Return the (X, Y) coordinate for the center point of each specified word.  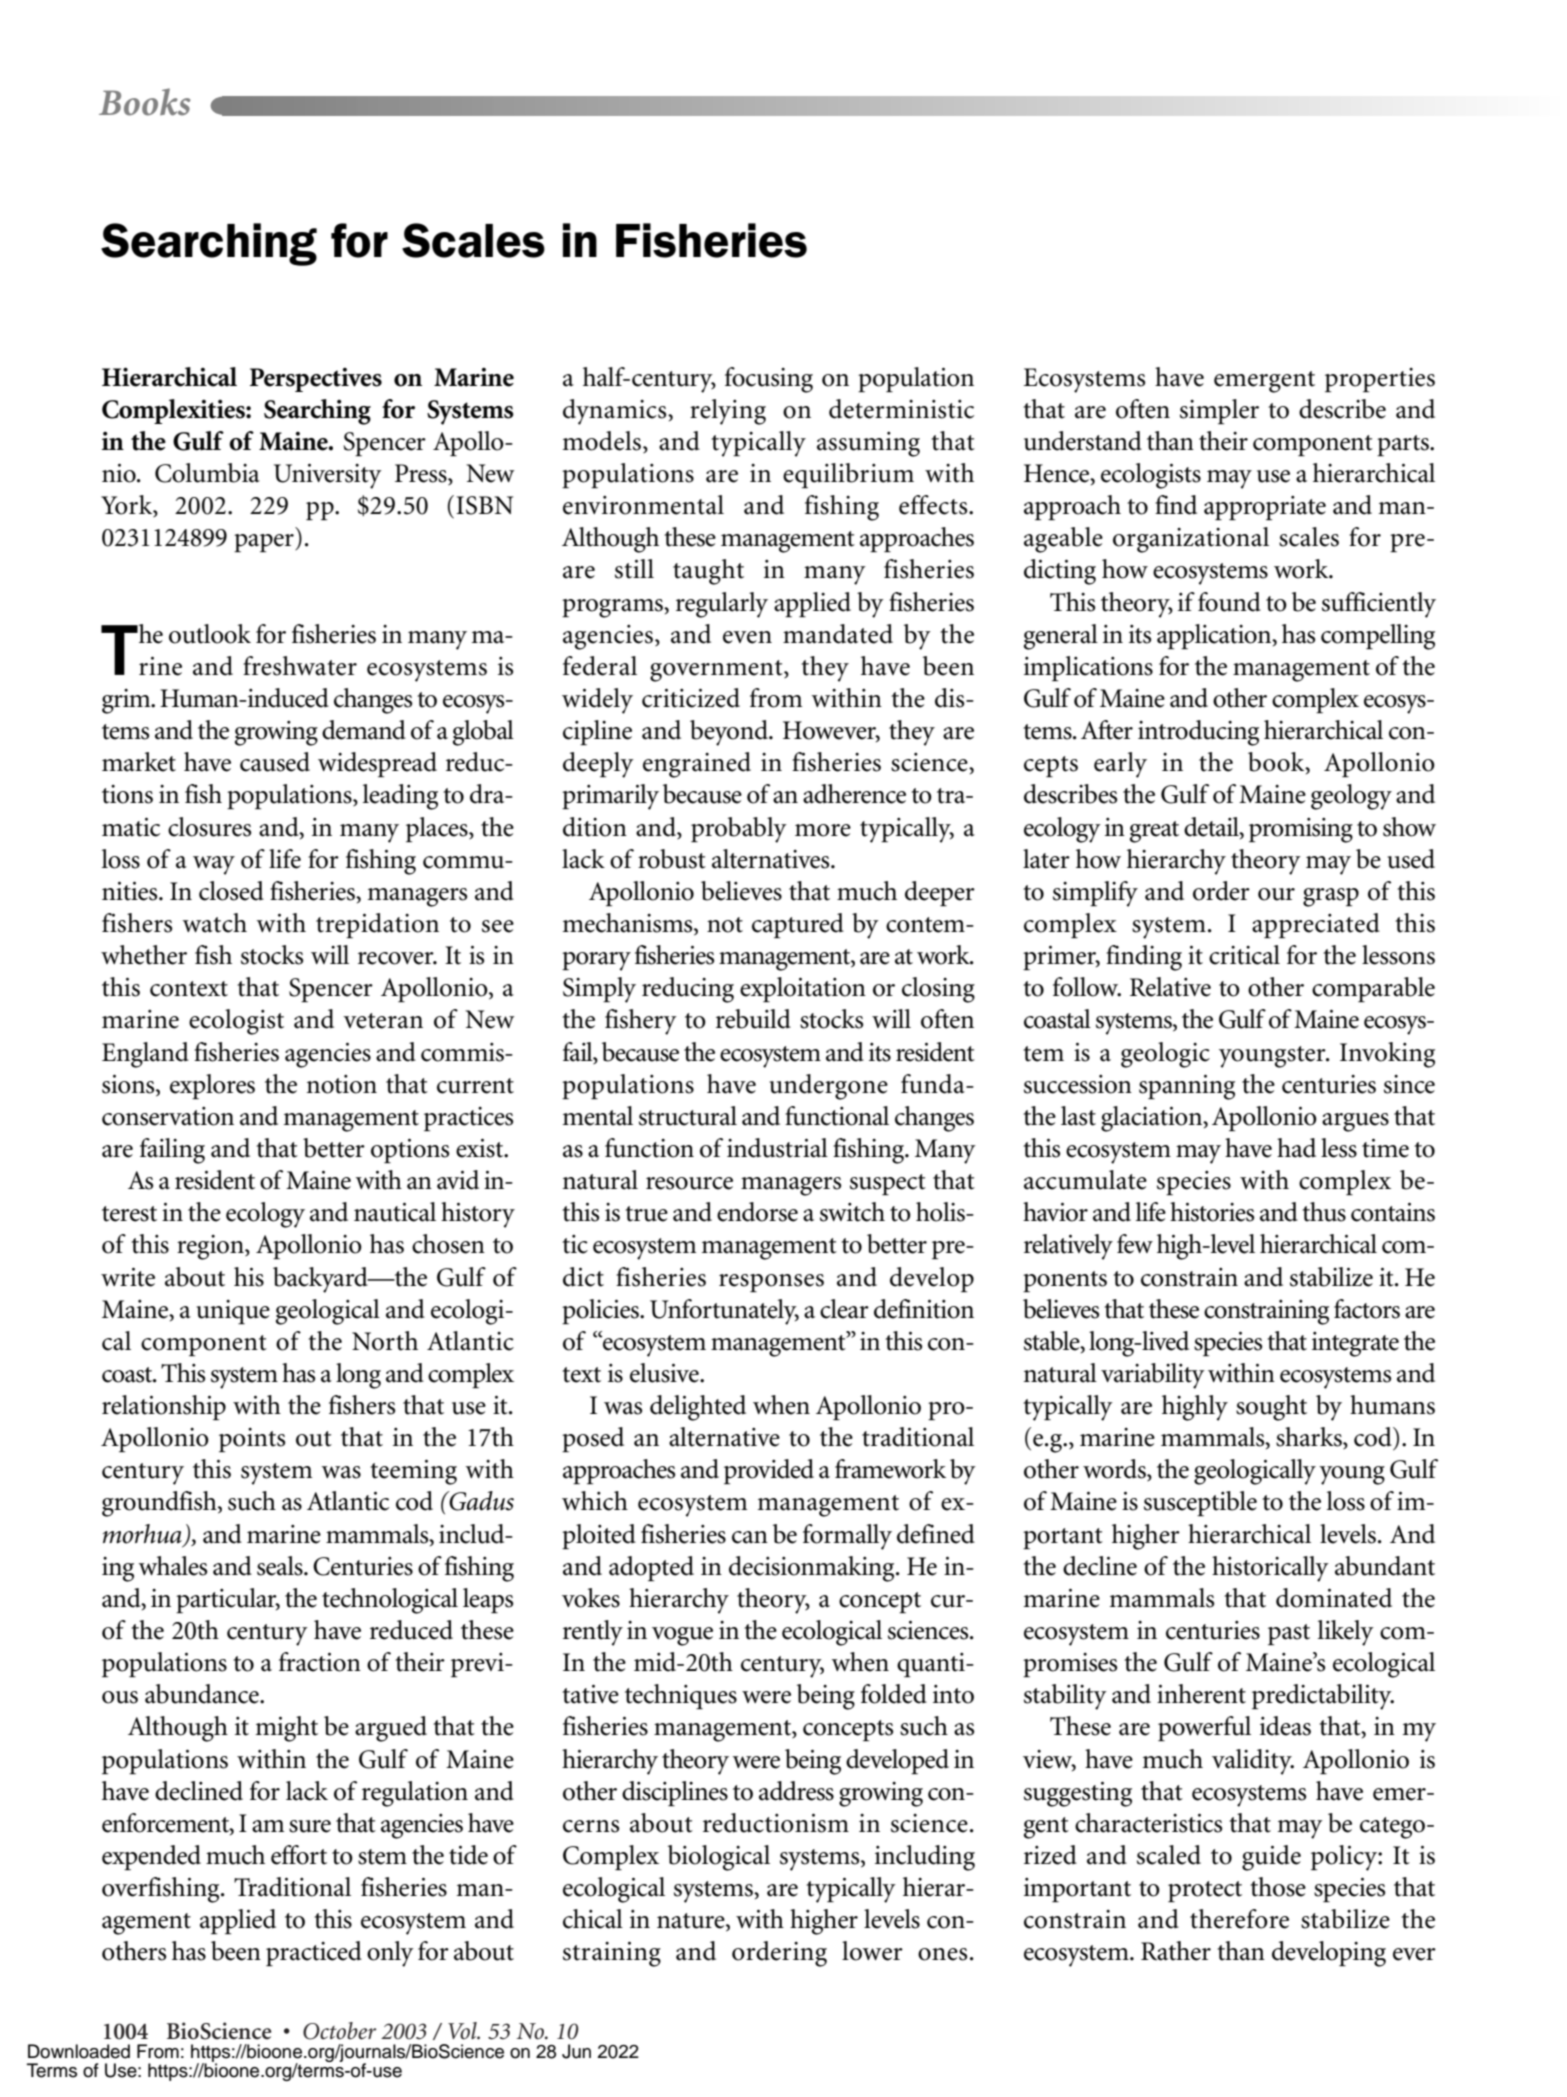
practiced (314, 1953)
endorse (757, 1212)
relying (728, 412)
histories (1212, 1212)
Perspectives (316, 380)
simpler (1219, 411)
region (211, 1247)
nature (692, 1922)
